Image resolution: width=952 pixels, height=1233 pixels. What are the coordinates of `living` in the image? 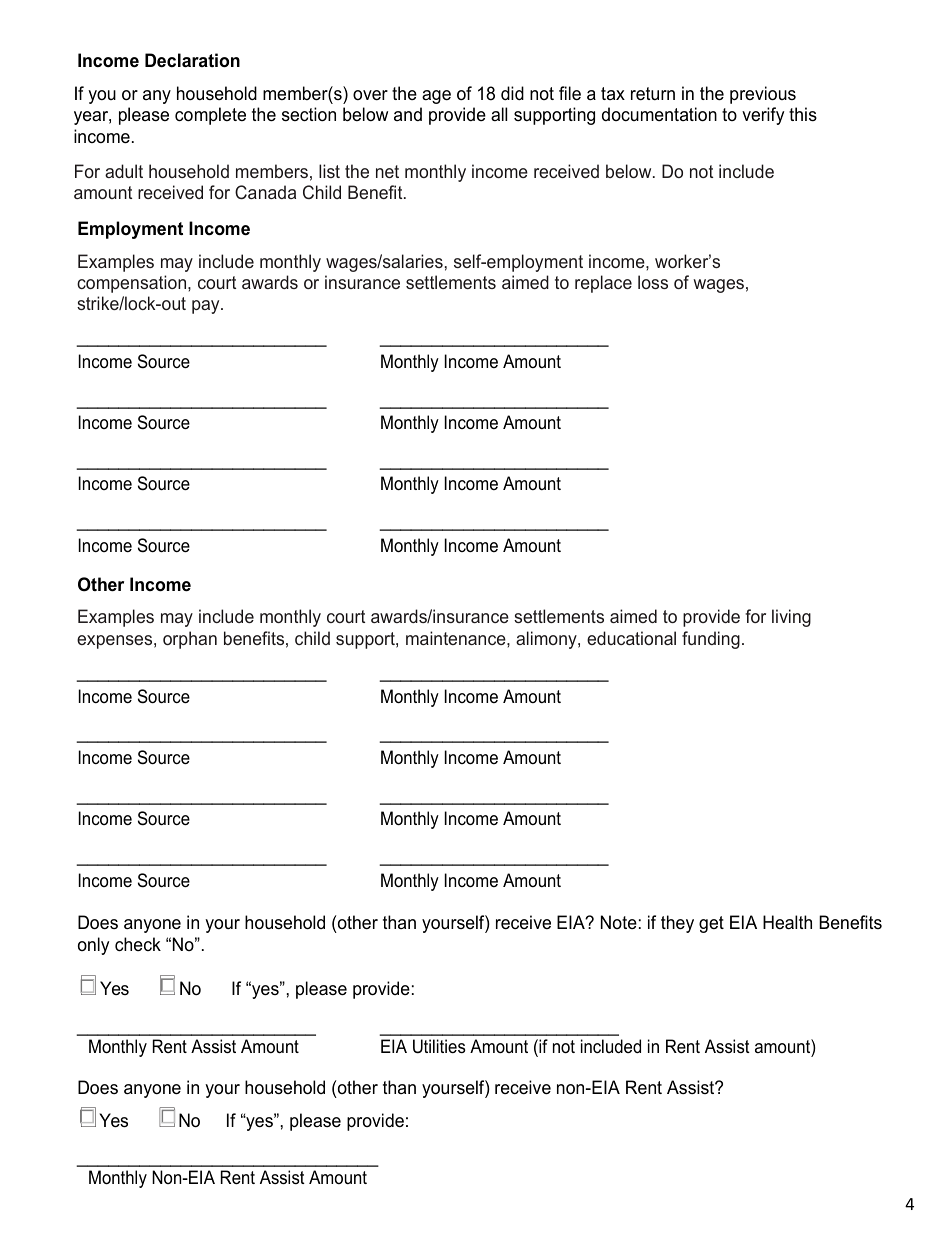 It's located at (791, 618).
